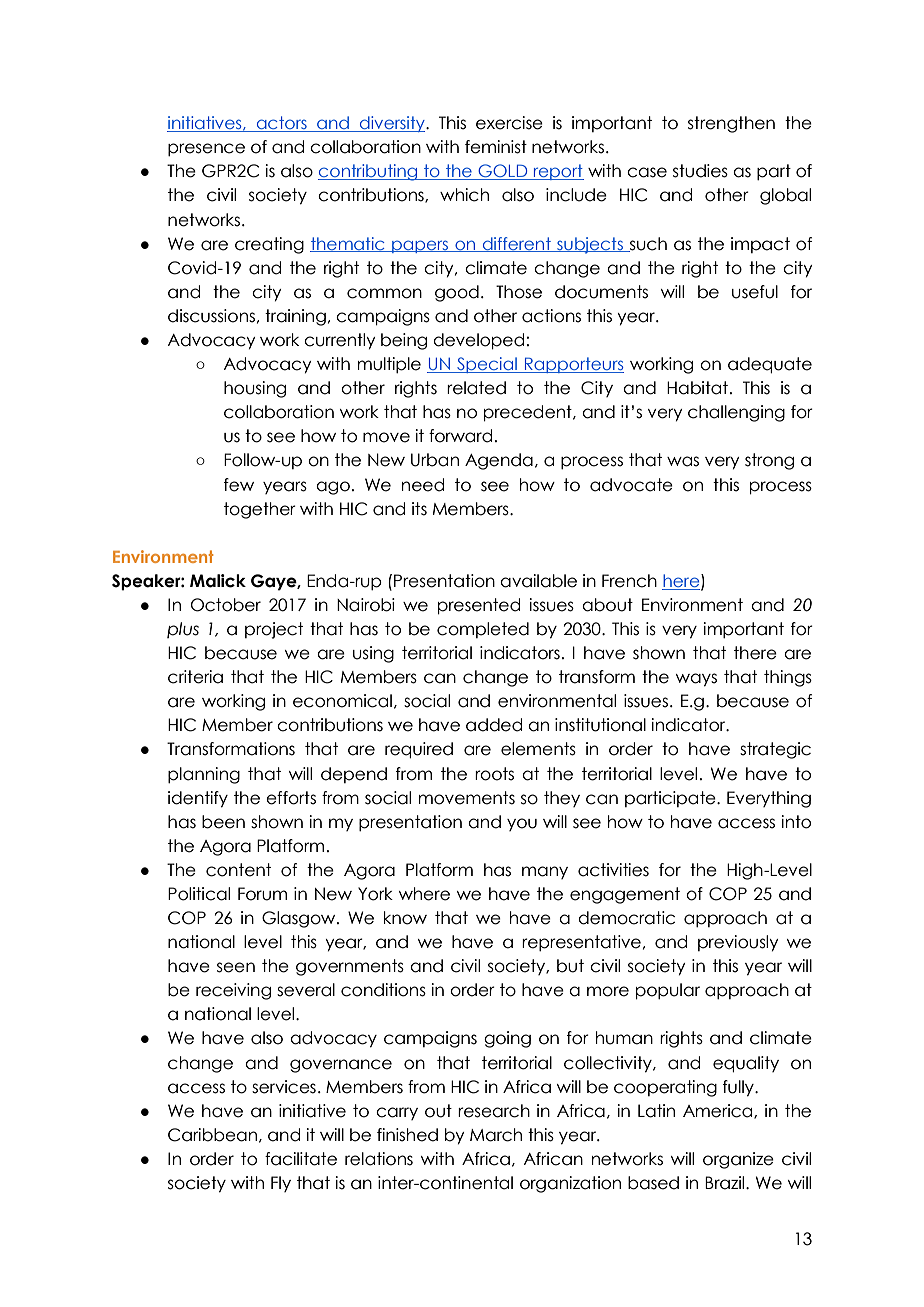 Image resolution: width=924 pixels, height=1307 pixels. Describe the element at coordinates (496, 147) in the screenshot. I see `feminist` at that location.
